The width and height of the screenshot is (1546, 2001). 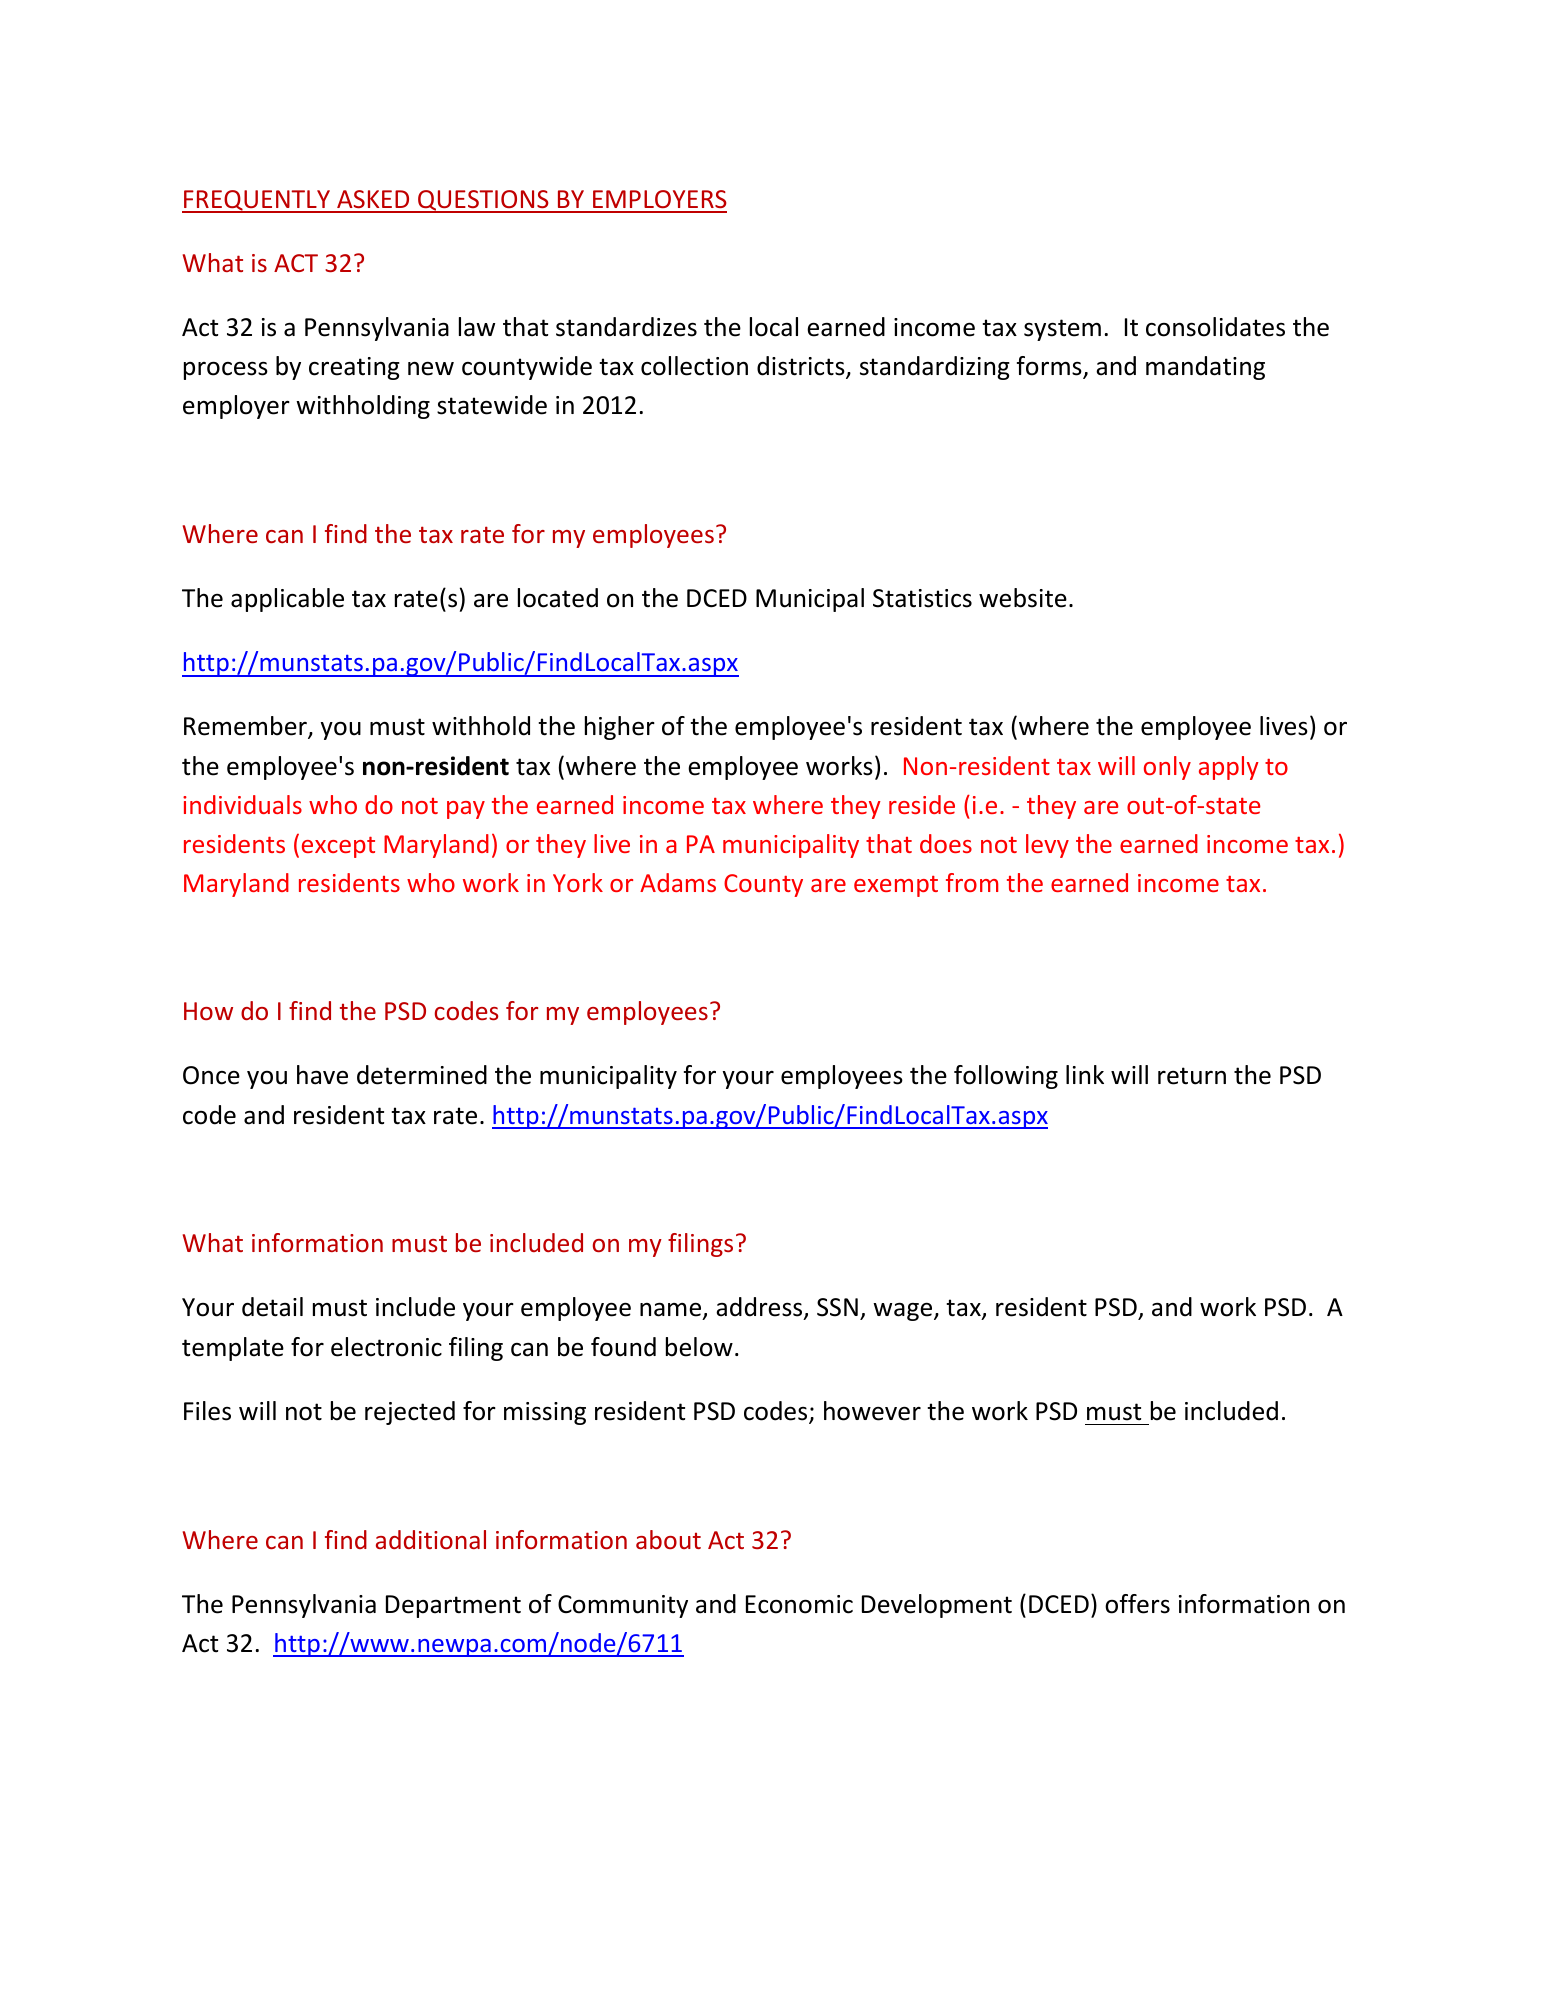 I want to click on FREQUENTLY, so click(x=257, y=201).
